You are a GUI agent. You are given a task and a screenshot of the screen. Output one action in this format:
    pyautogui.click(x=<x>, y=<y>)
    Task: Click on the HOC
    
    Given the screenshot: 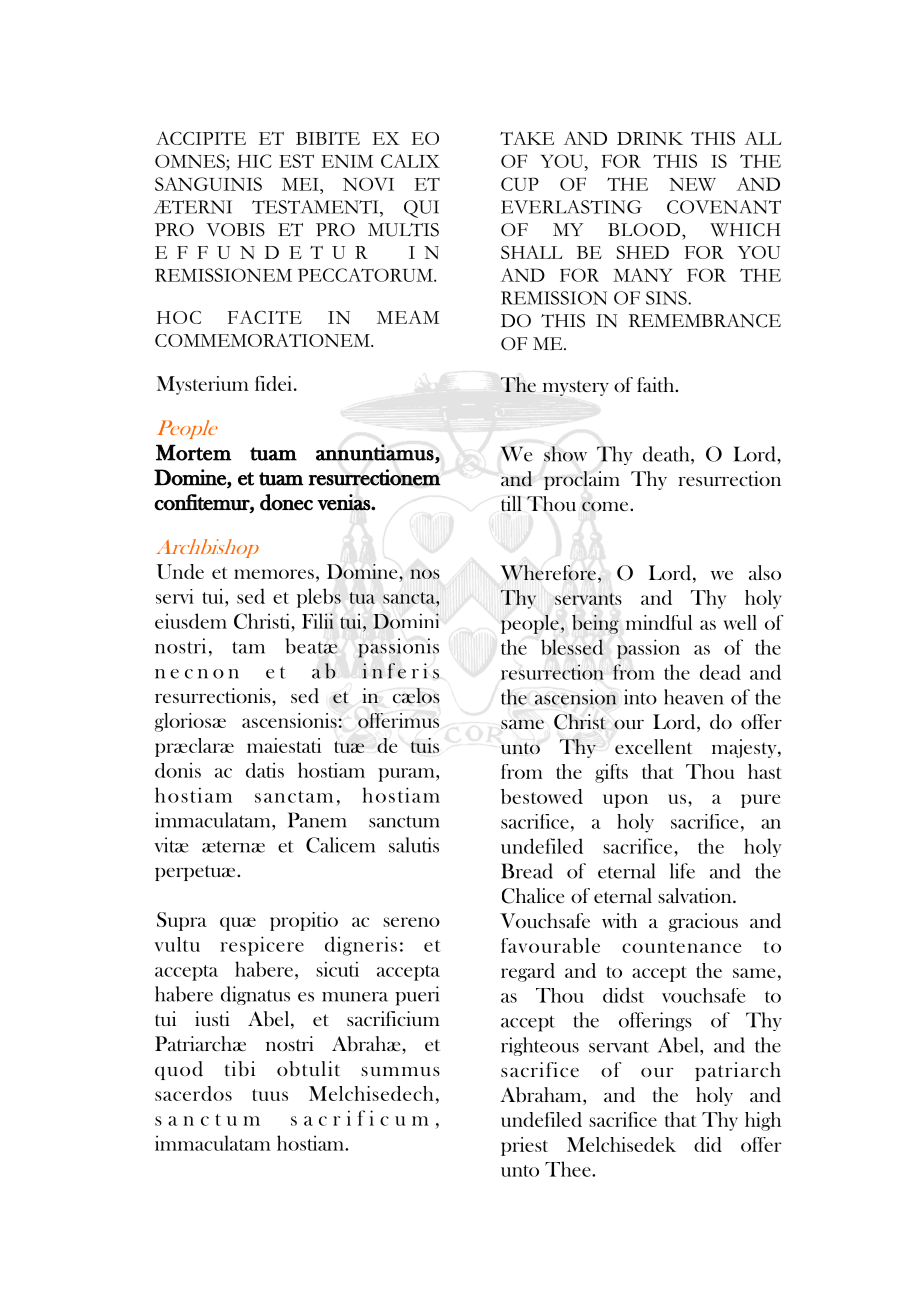 What is the action you would take?
    pyautogui.click(x=179, y=317)
